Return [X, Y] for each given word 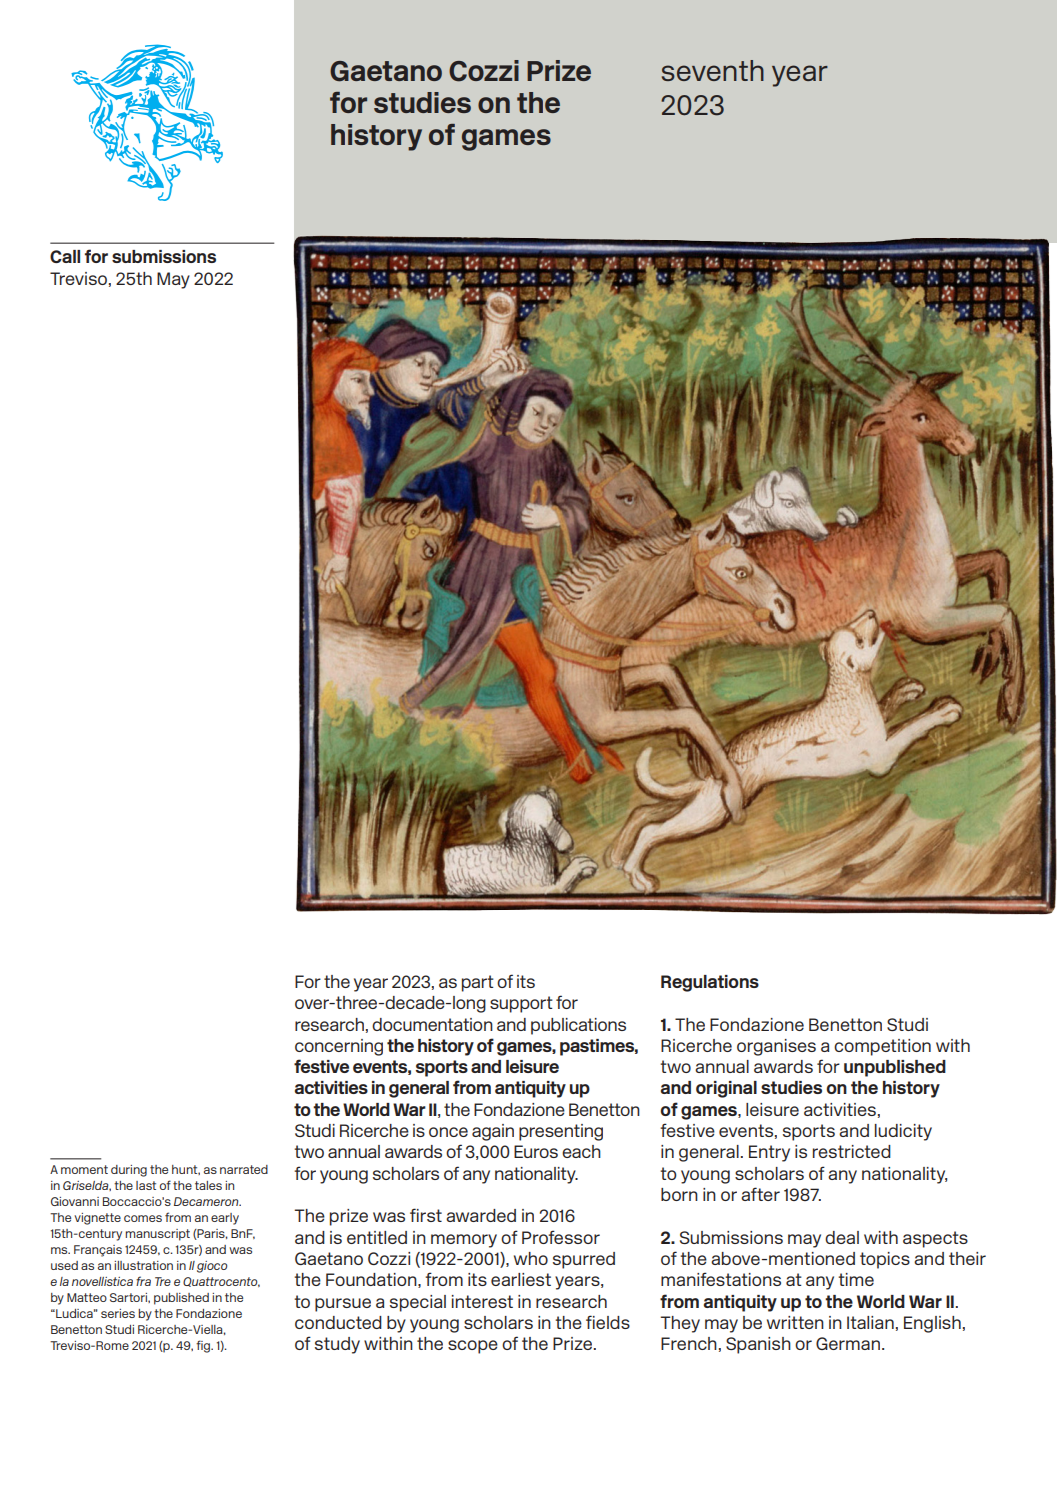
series [118, 1313]
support [521, 1004]
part [478, 983]
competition [882, 1047]
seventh [713, 70]
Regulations [710, 983]
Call [65, 256]
